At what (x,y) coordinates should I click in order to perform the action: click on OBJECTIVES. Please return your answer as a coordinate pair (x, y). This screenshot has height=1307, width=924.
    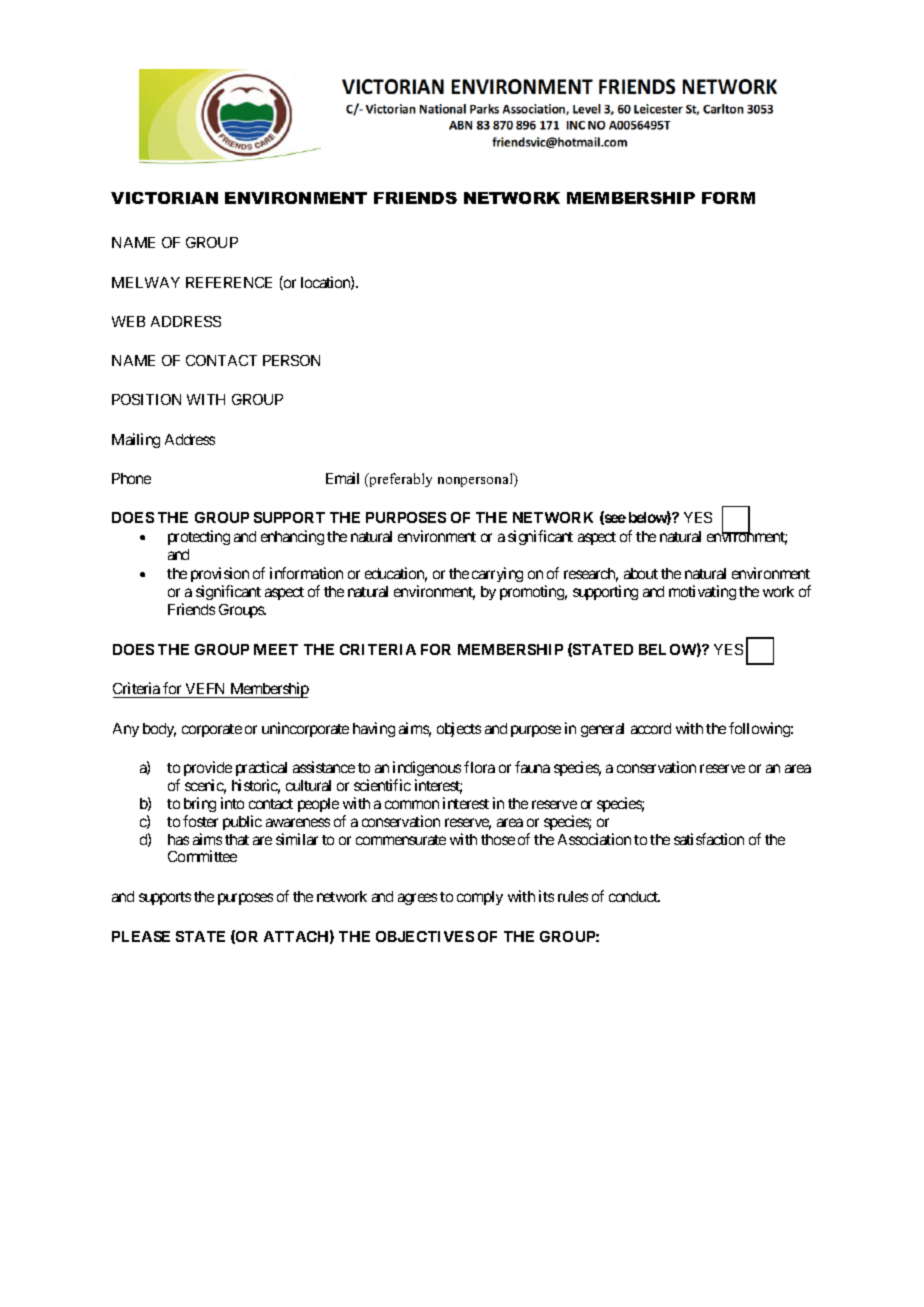
    Looking at the image, I should click on (425, 936).
